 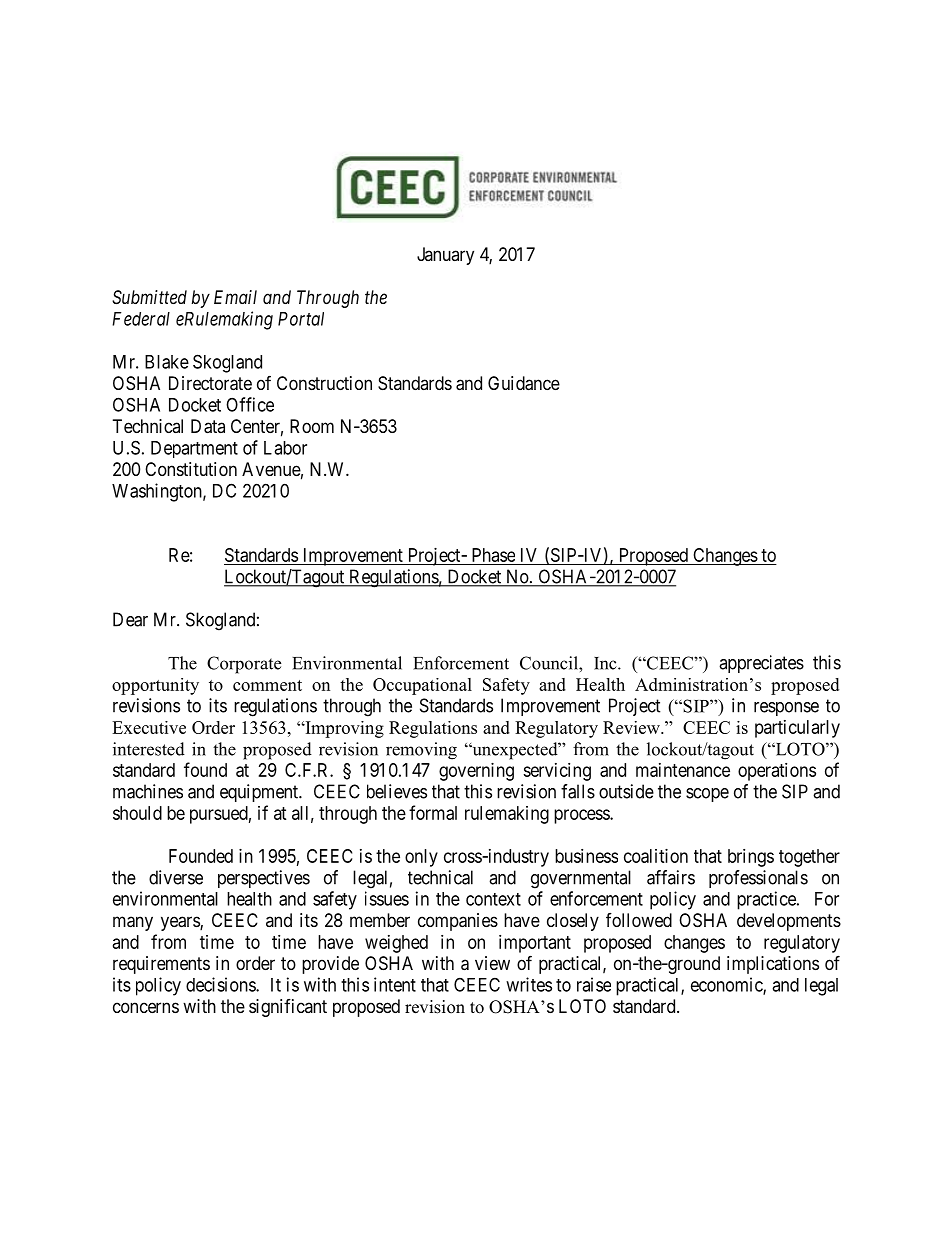 I want to click on writes, so click(x=529, y=984).
